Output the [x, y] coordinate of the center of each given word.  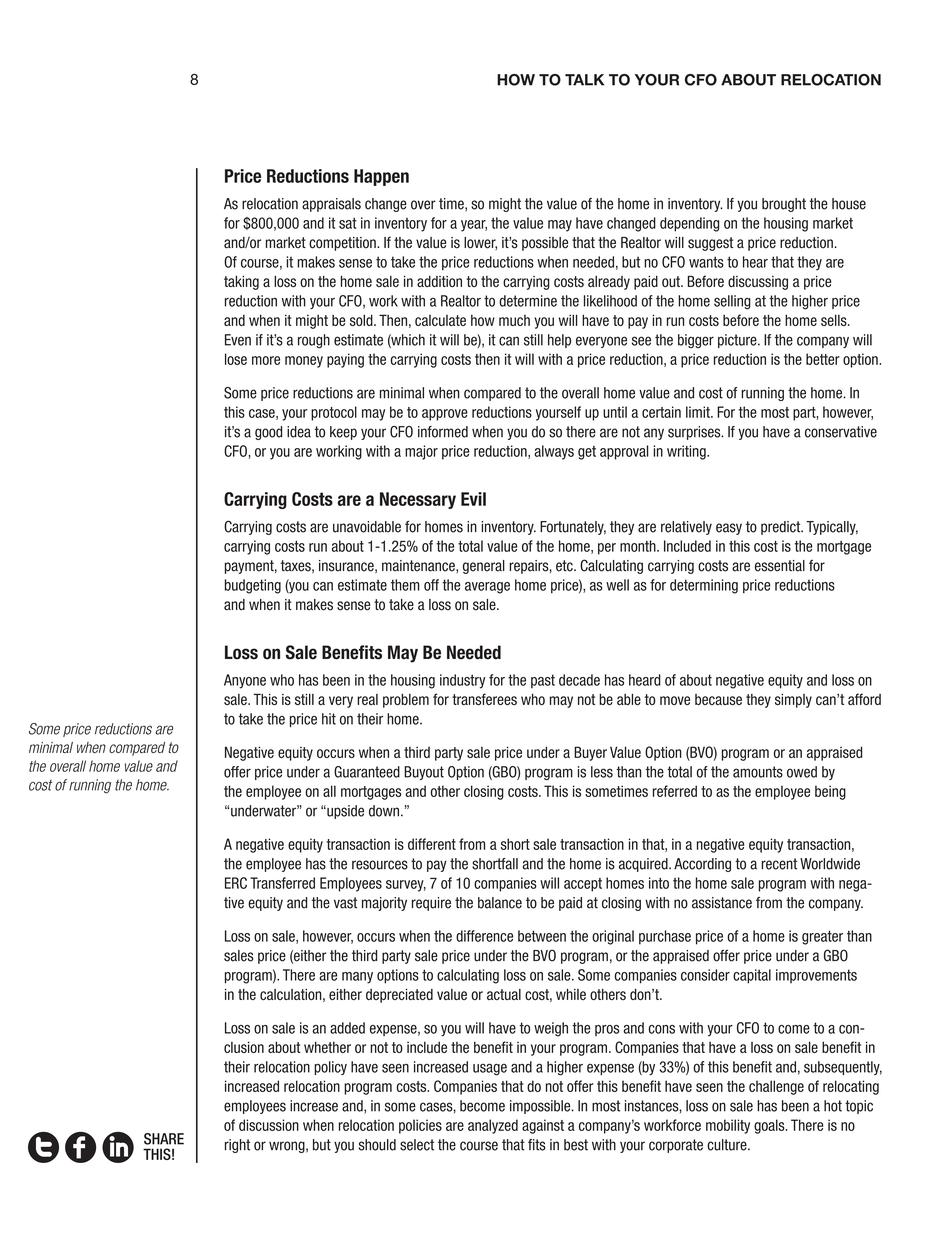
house [849, 204]
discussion [269, 1125]
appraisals [331, 205]
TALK [584, 80]
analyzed [493, 1126]
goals [770, 1126]
